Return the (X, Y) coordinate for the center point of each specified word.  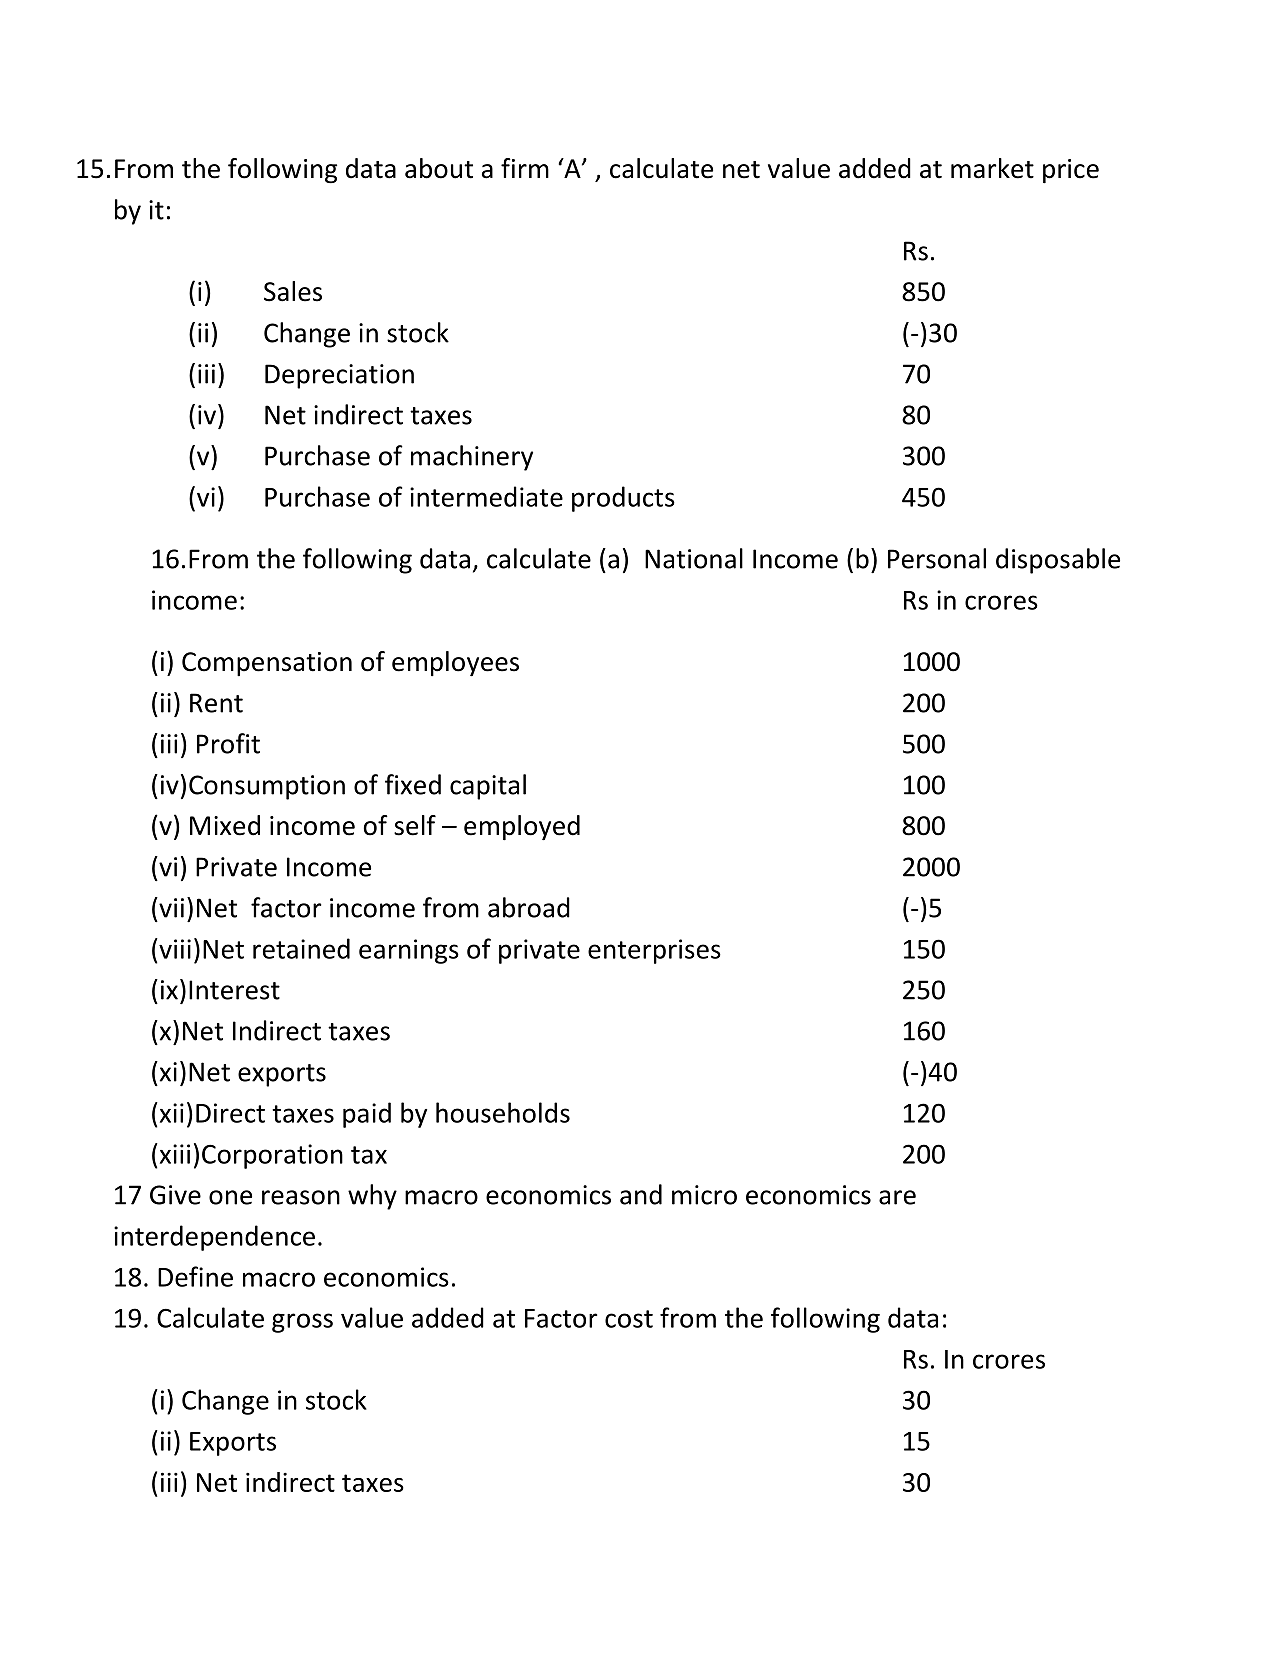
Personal (937, 558)
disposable (1058, 561)
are (897, 1197)
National (694, 558)
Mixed (225, 825)
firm (525, 168)
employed (522, 828)
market (992, 168)
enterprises (654, 951)
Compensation (267, 664)
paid (367, 1115)
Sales (293, 291)
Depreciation (339, 376)
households (503, 1112)
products (623, 499)
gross (302, 1323)
